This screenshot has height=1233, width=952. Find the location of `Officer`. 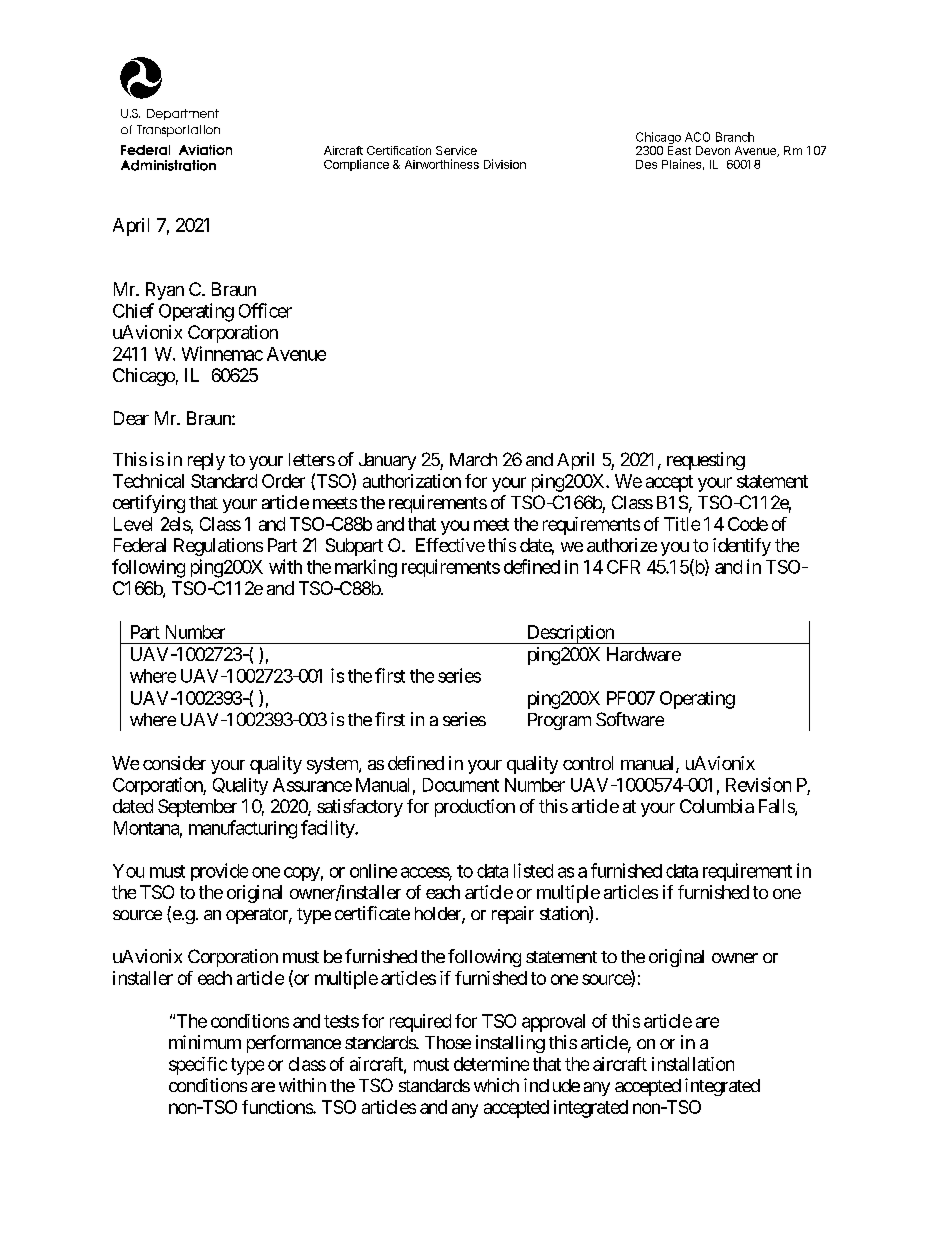

Officer is located at coordinates (265, 310).
